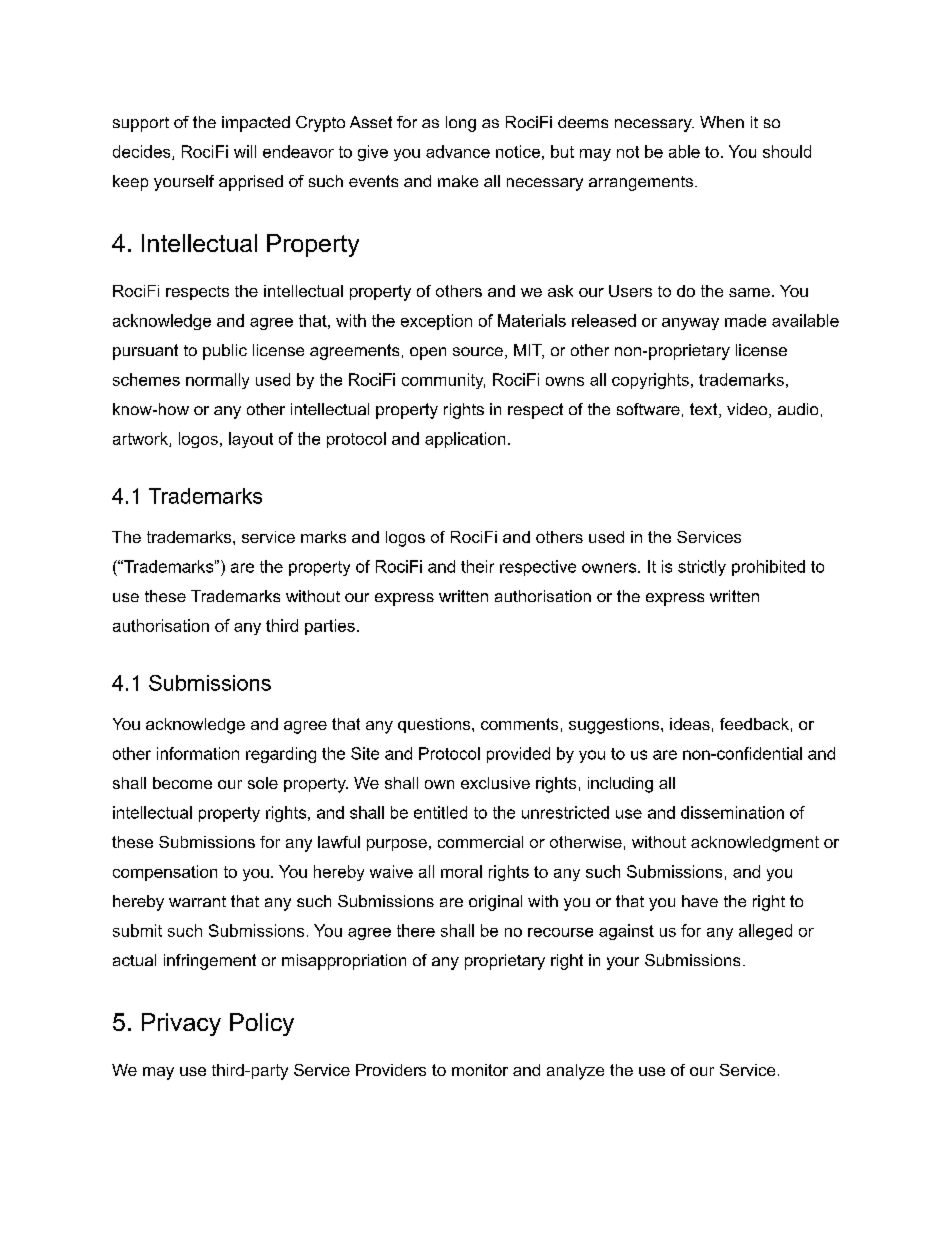 This page has height=1233, width=952. I want to click on their, so click(477, 566).
